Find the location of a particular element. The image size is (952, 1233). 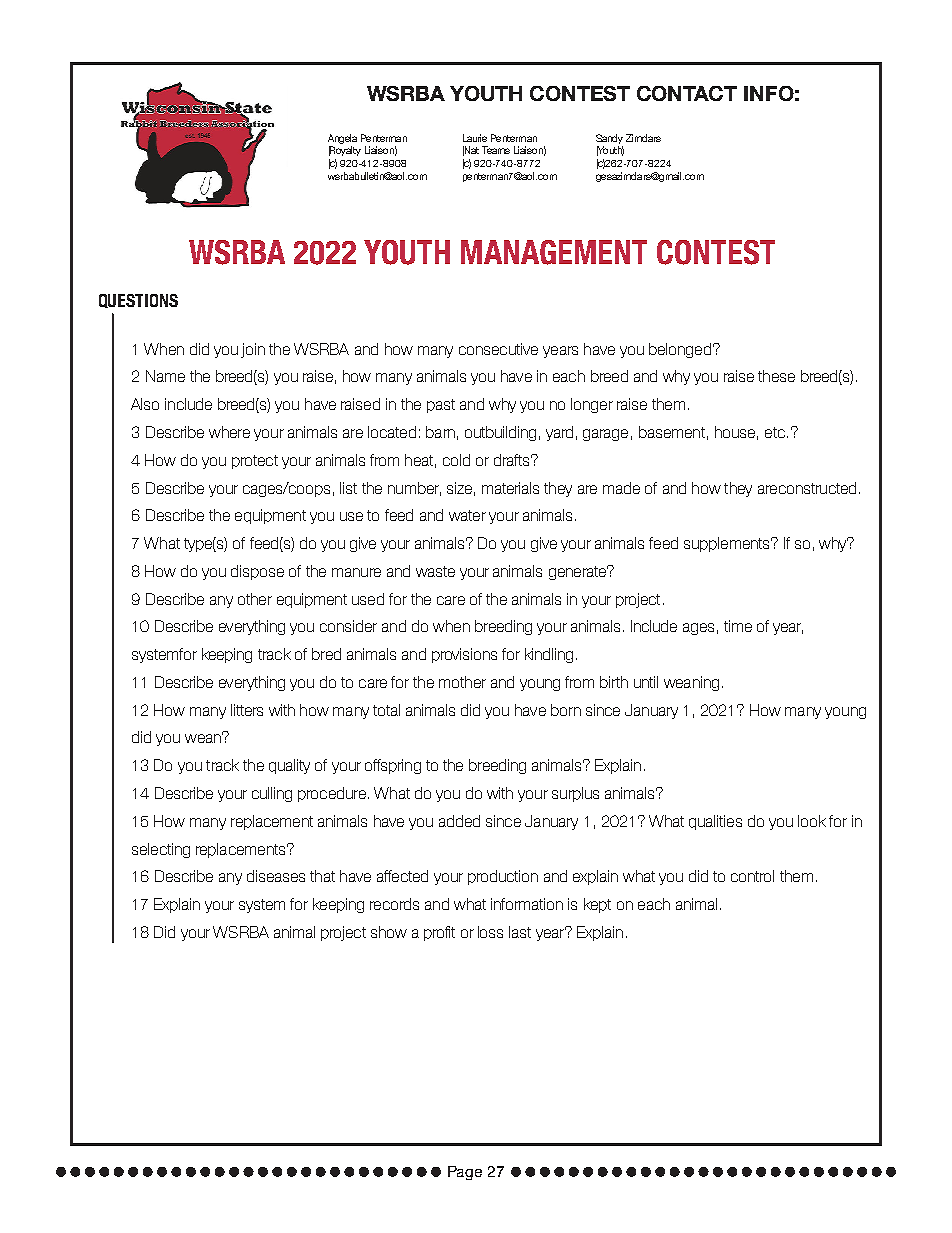

house is located at coordinates (735, 432).
